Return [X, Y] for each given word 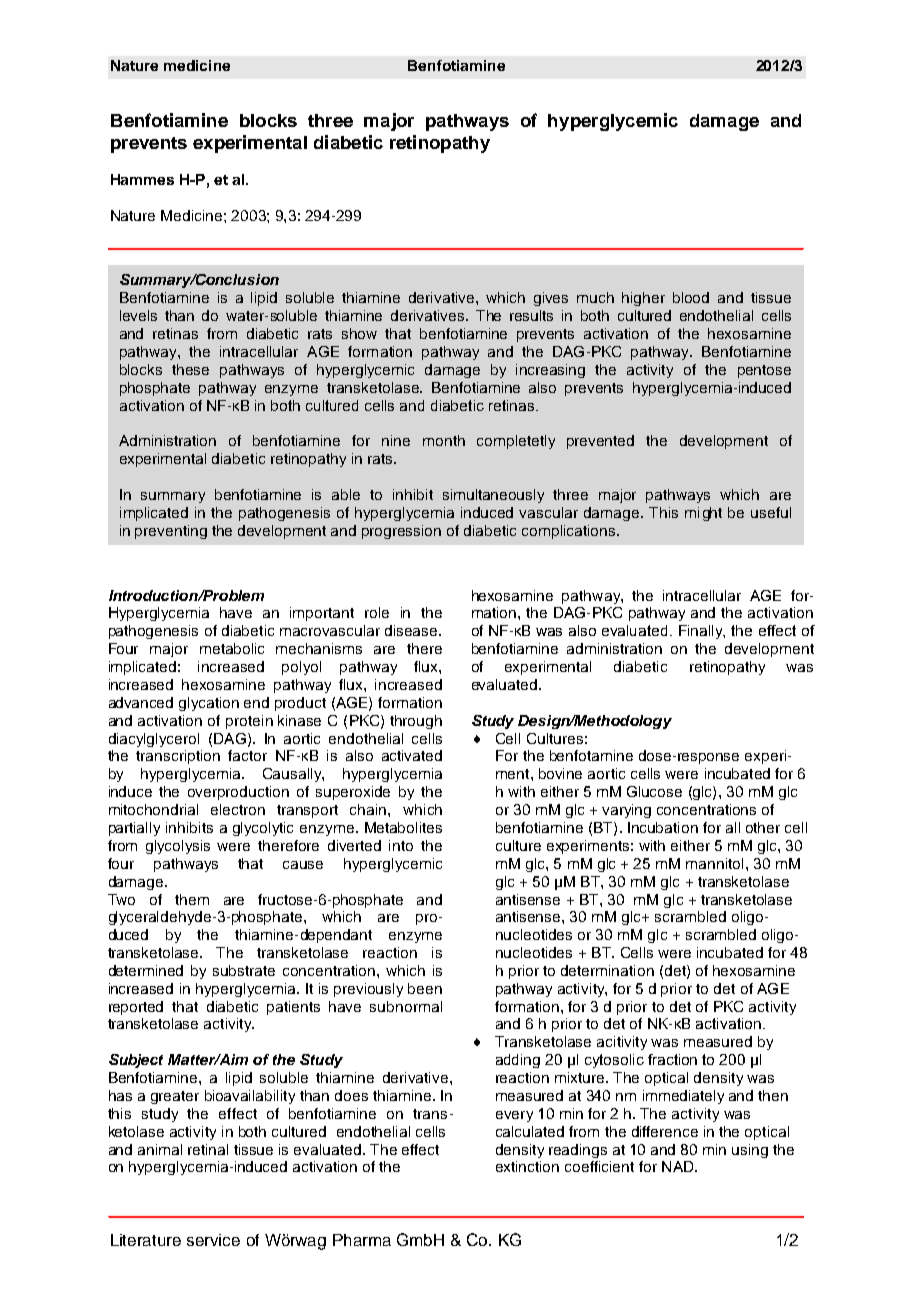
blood [691, 297]
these [190, 369]
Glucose [654, 791]
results [531, 315]
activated [412, 755]
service [213, 1240]
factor [247, 755]
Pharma [362, 1240]
